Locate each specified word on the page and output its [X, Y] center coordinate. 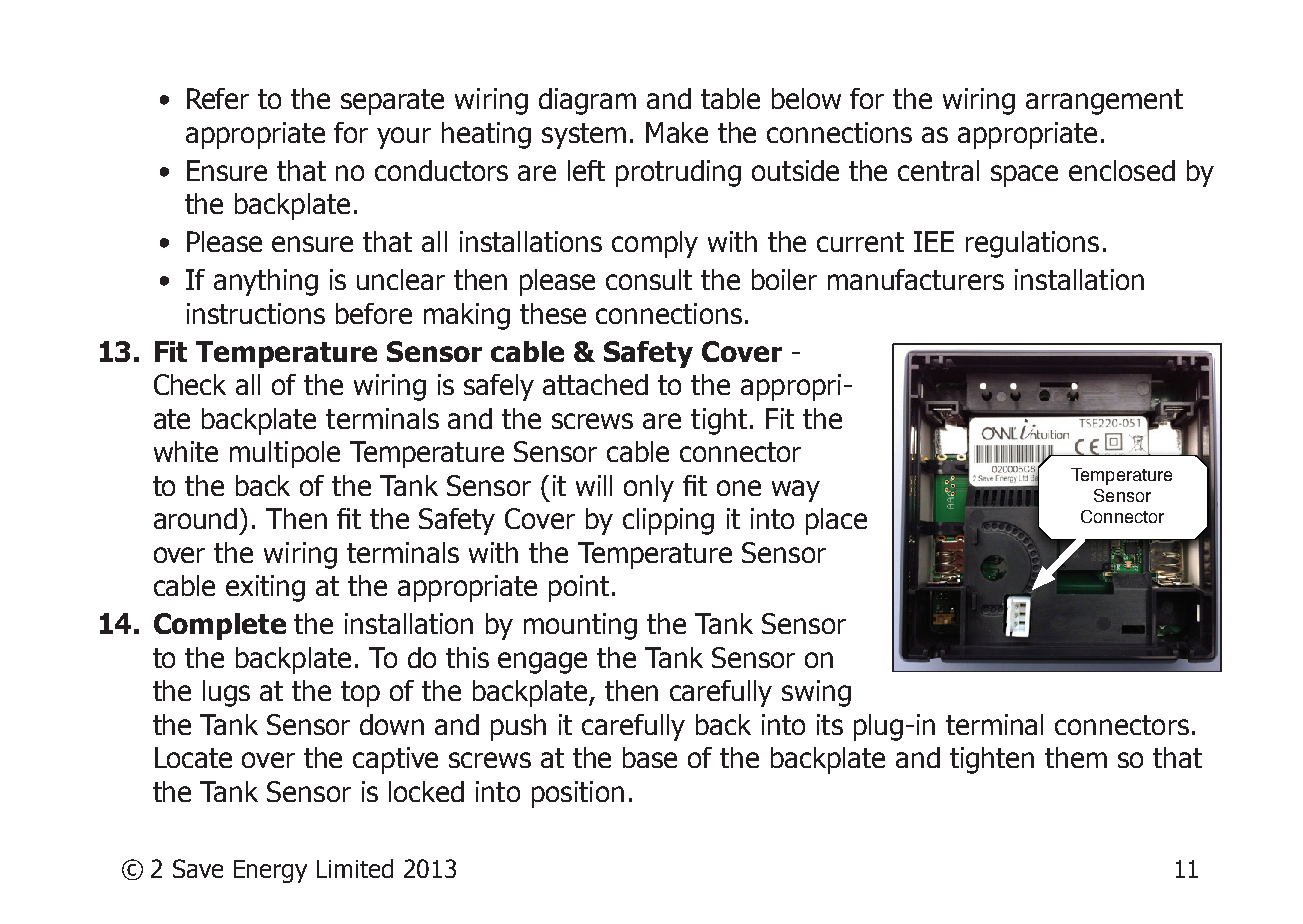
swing [816, 693]
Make [677, 132]
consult [649, 279]
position [578, 794]
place [836, 521]
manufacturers [916, 279]
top [360, 694]
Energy [270, 871]
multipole [285, 454]
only [649, 488]
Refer [218, 98]
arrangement [1104, 102]
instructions [256, 313]
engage [542, 663]
